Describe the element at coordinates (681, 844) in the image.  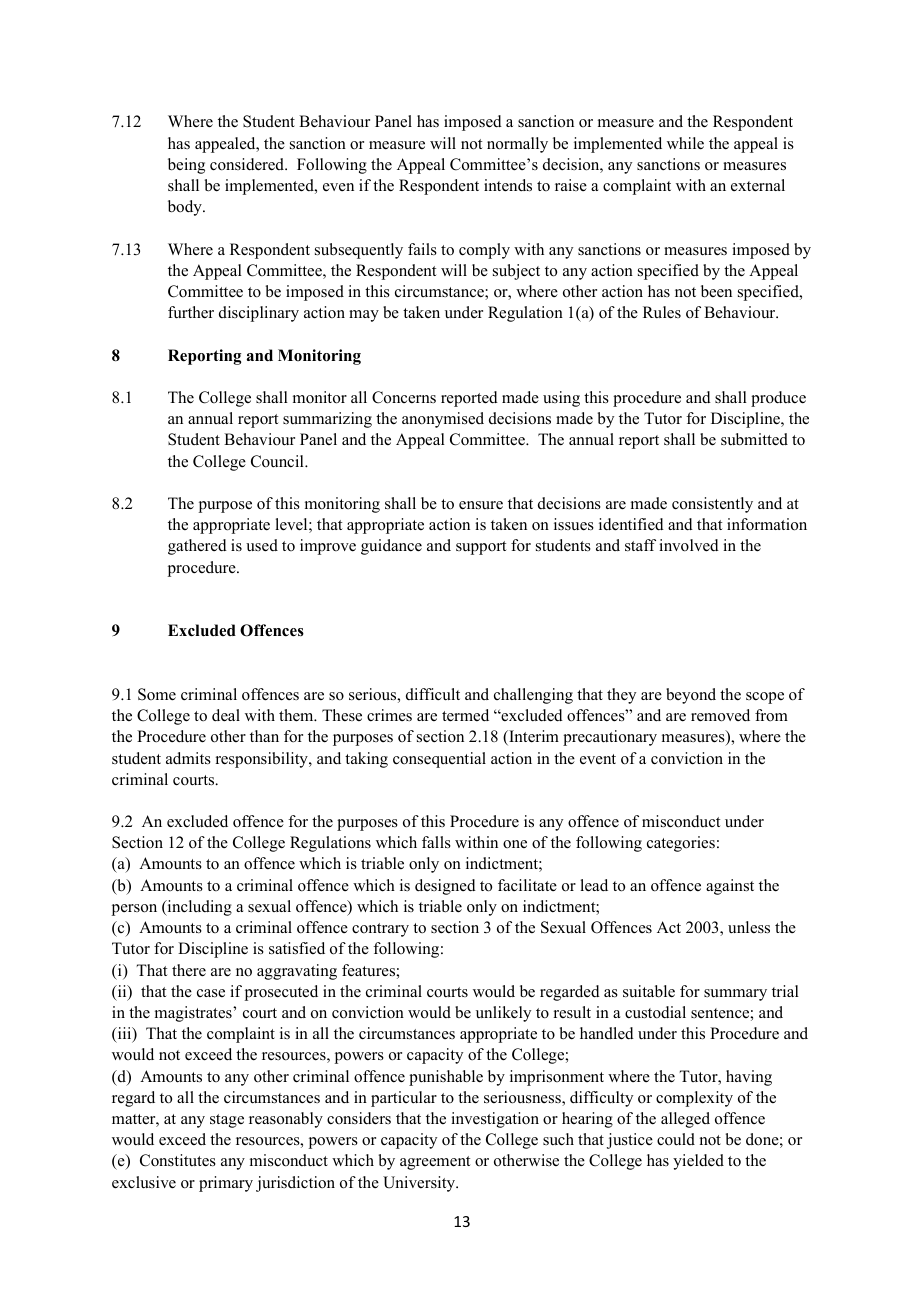
I see `categories` at that location.
